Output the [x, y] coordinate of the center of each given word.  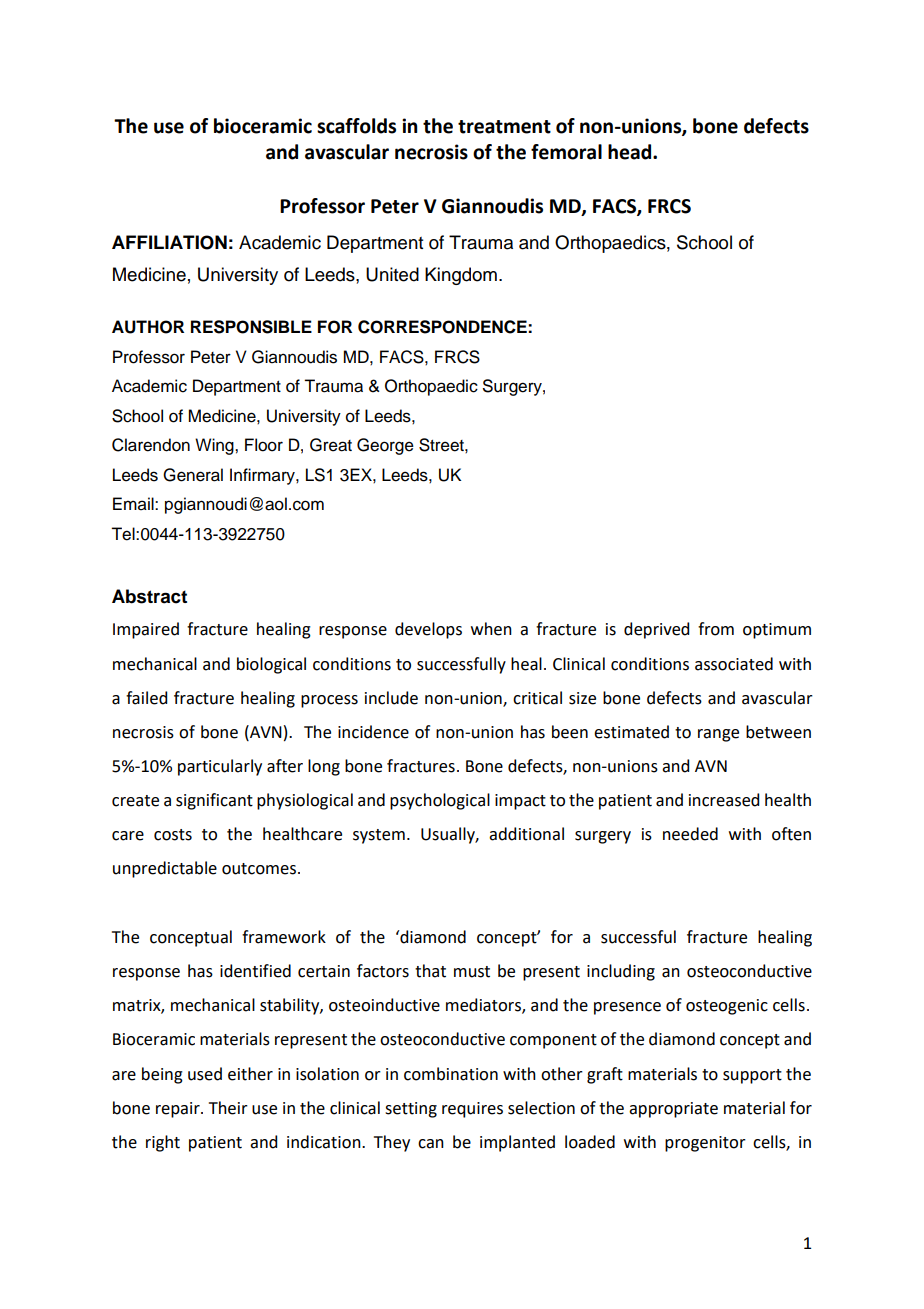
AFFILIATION [169, 242]
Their [228, 1108]
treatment [504, 127]
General [193, 475]
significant [214, 801]
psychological [440, 801]
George [385, 446]
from [716, 629]
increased [724, 800]
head [631, 152]
